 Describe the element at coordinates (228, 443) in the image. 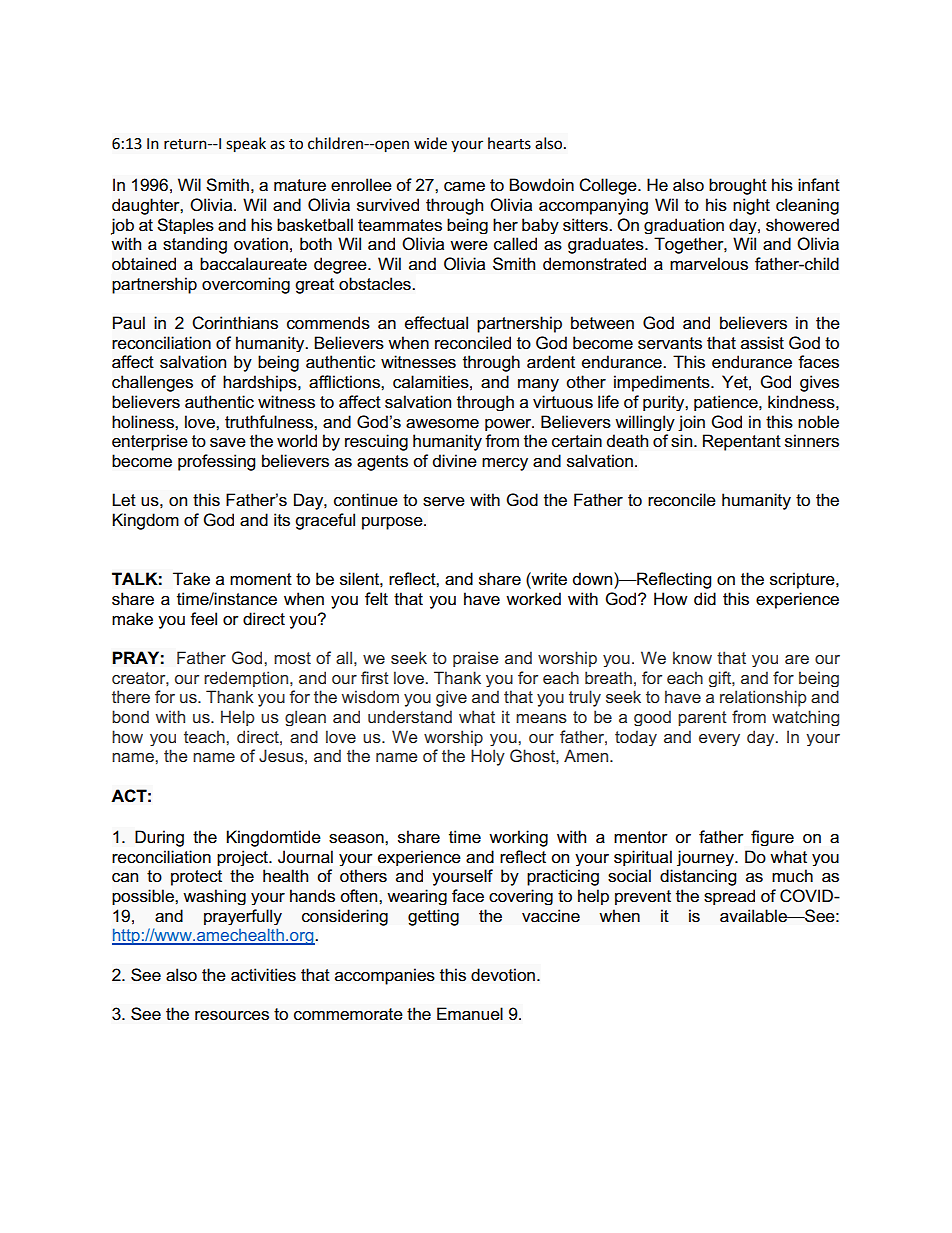

I see `save` at that location.
